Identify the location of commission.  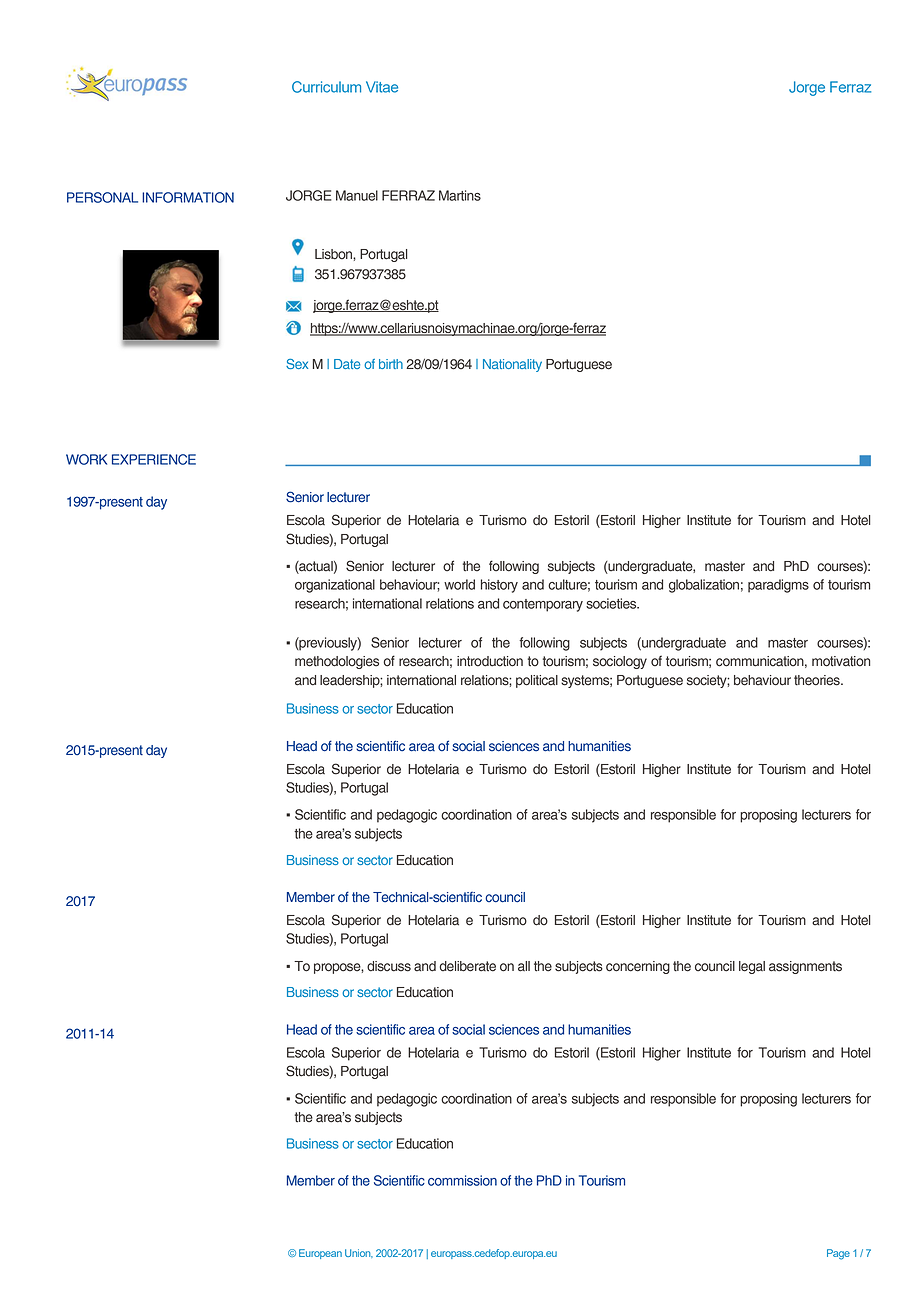
(462, 1180).
